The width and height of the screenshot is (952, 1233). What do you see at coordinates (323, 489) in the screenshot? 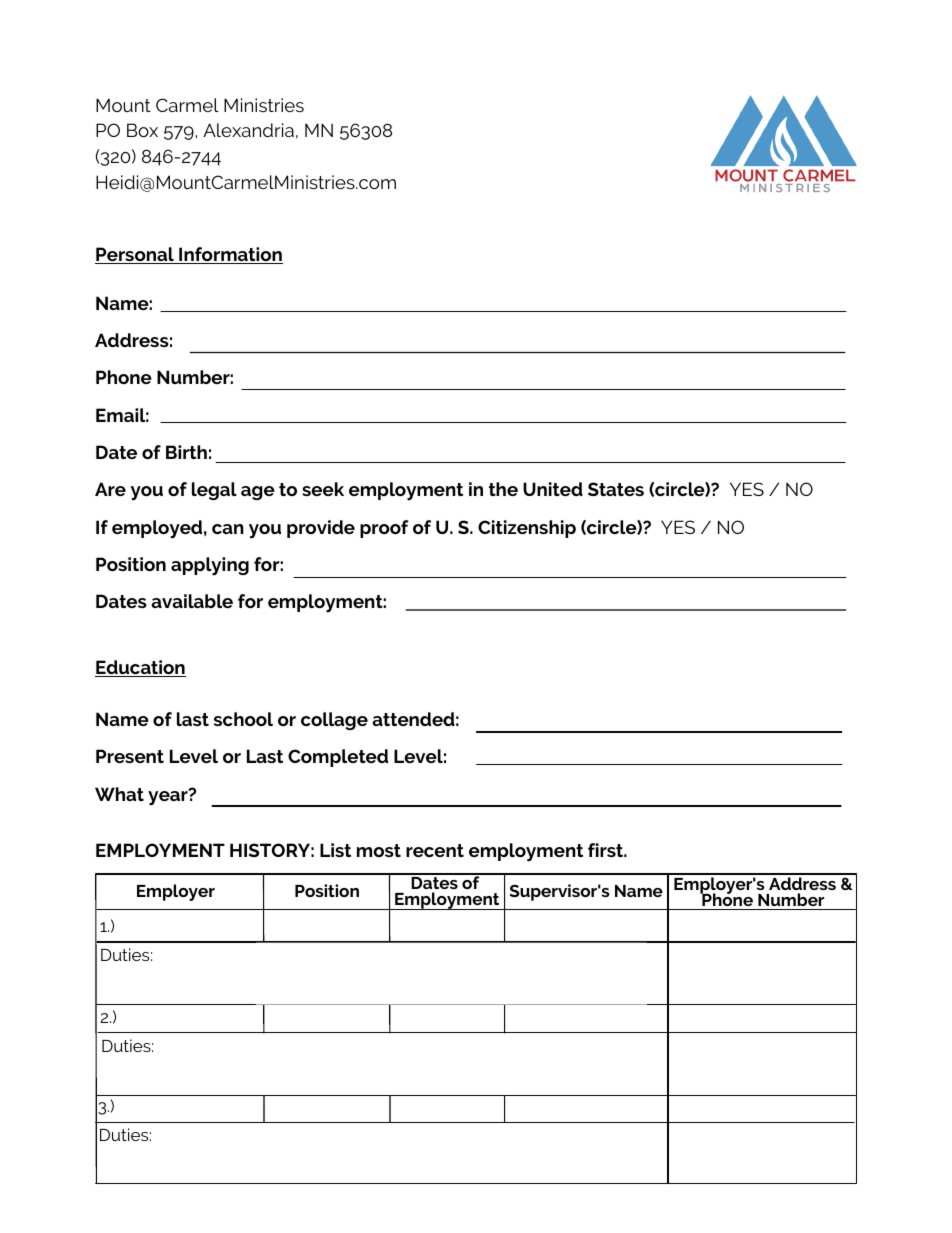
I see `seek` at bounding box center [323, 489].
